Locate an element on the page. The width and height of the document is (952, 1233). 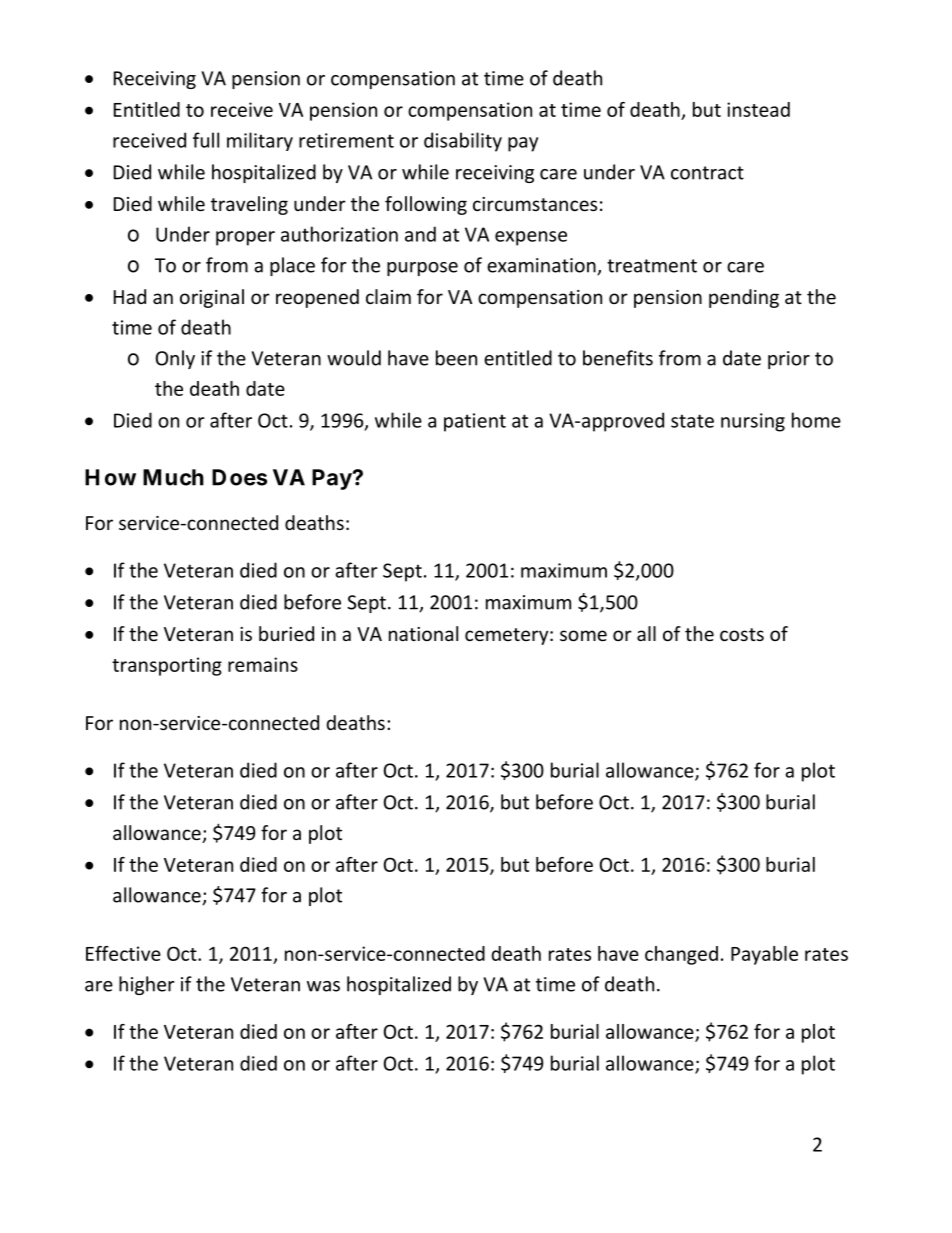
disability is located at coordinates (463, 142).
